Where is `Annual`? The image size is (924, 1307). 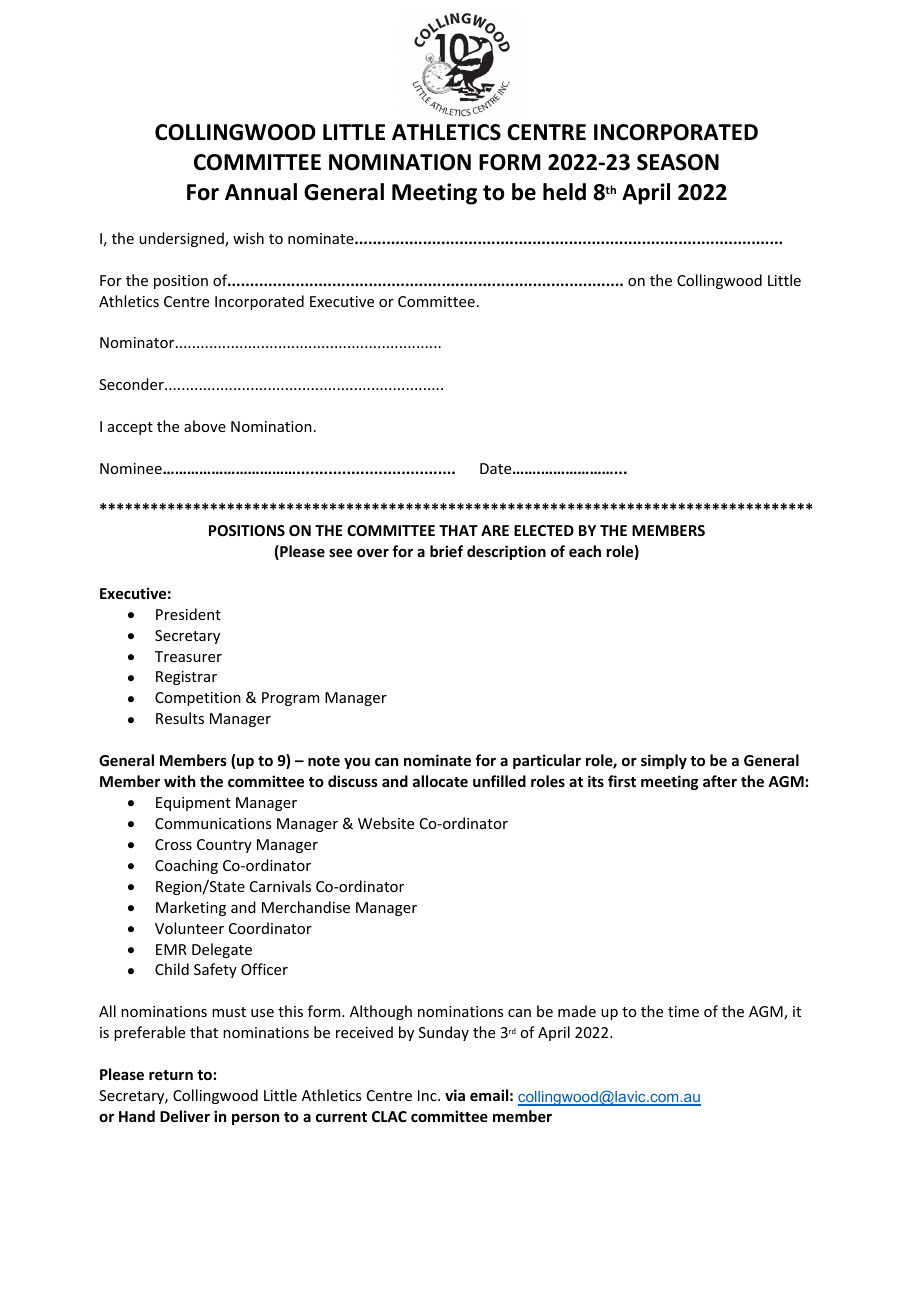 Annual is located at coordinates (261, 192).
